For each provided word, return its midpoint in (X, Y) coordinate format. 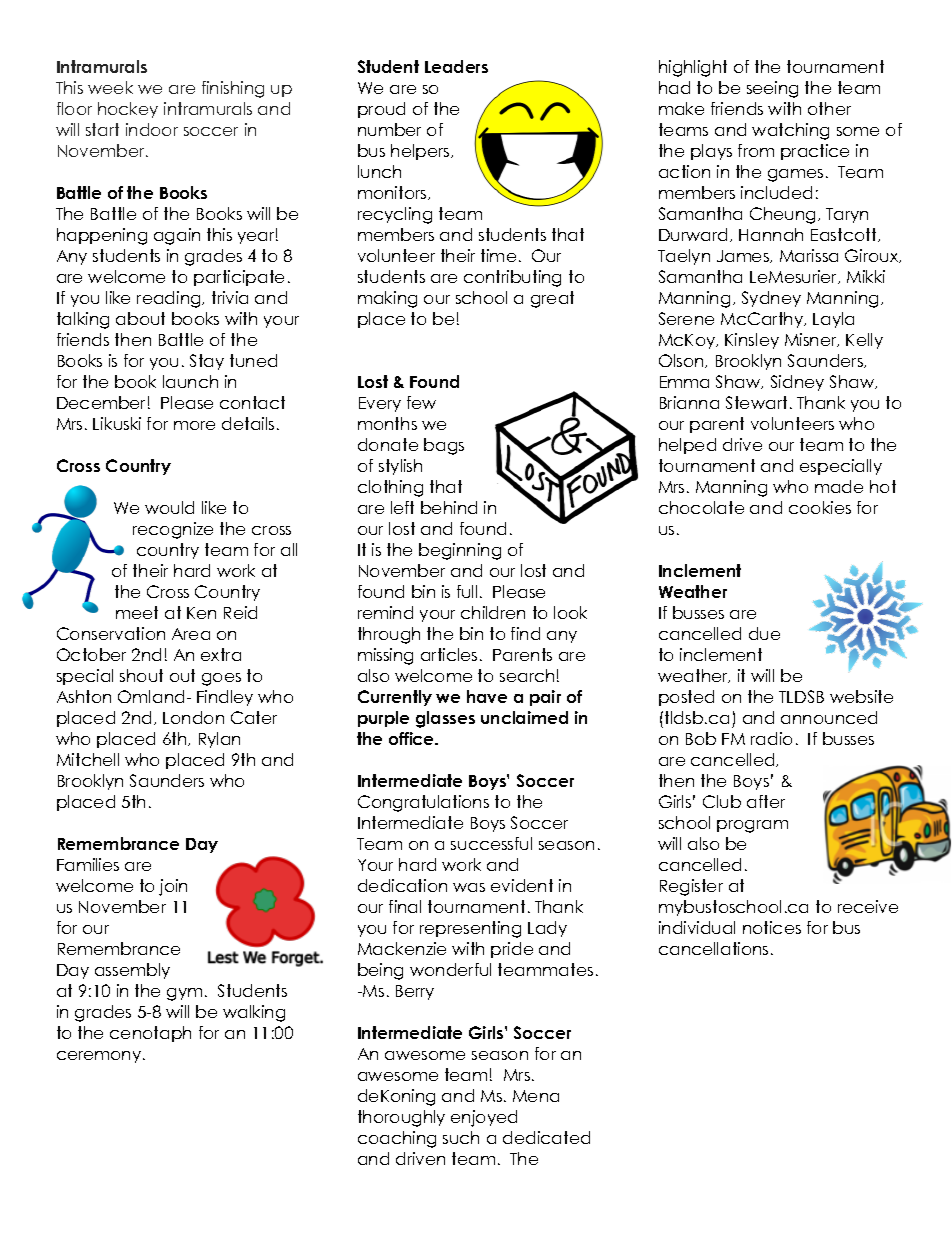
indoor (152, 129)
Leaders (456, 66)
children (493, 612)
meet (137, 612)
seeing (772, 89)
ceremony (100, 1057)
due (764, 633)
